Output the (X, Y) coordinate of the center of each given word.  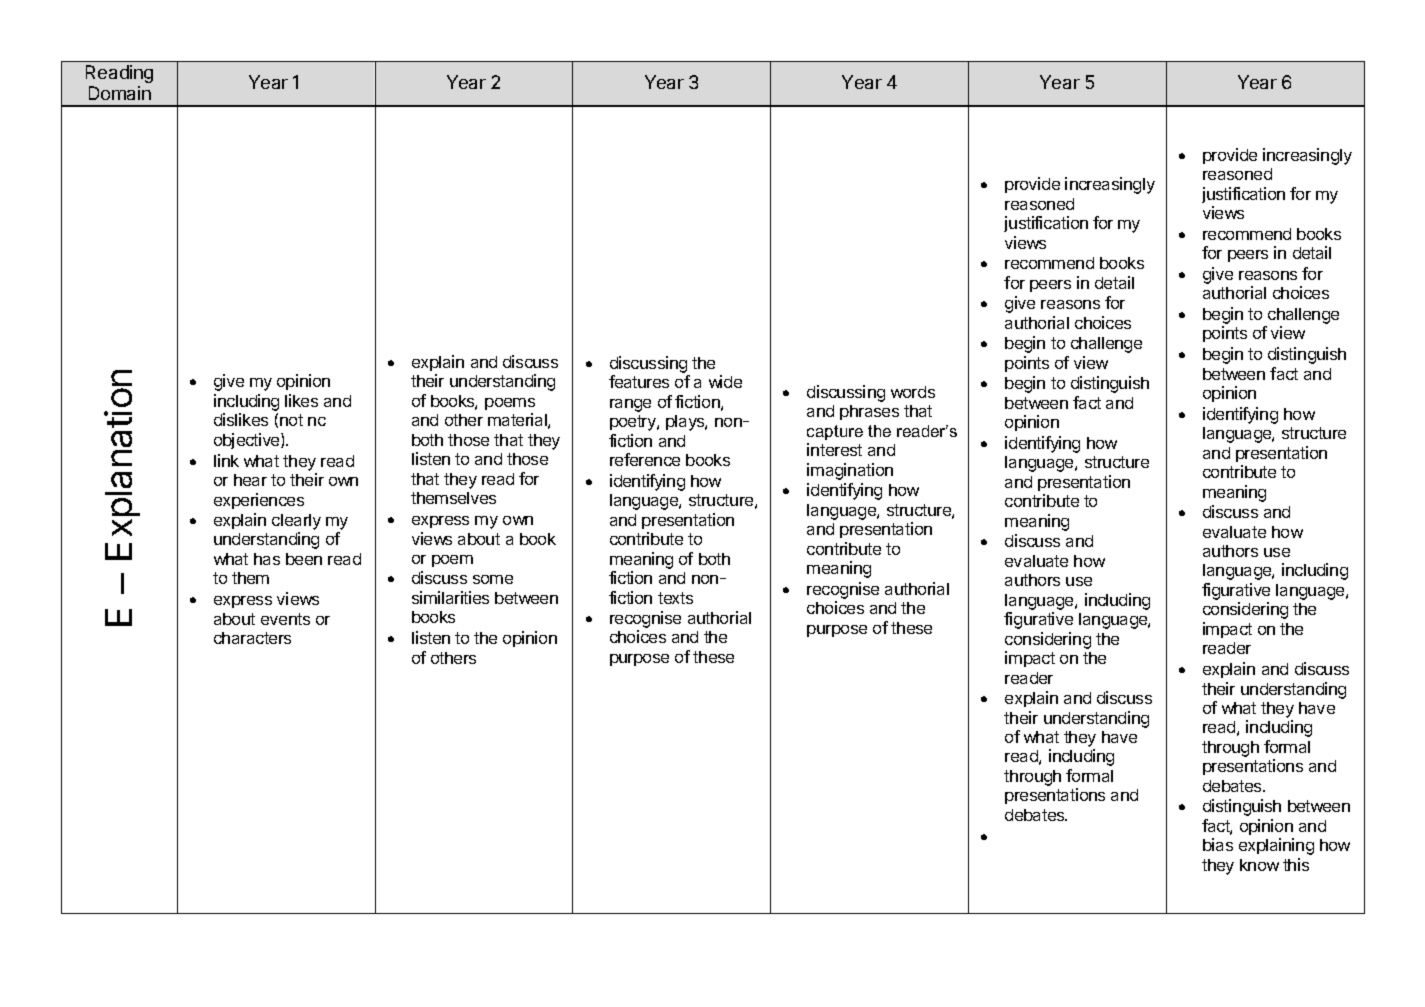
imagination (850, 471)
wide (725, 381)
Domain (120, 93)
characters (252, 638)
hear (250, 480)
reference (645, 459)
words (913, 392)
